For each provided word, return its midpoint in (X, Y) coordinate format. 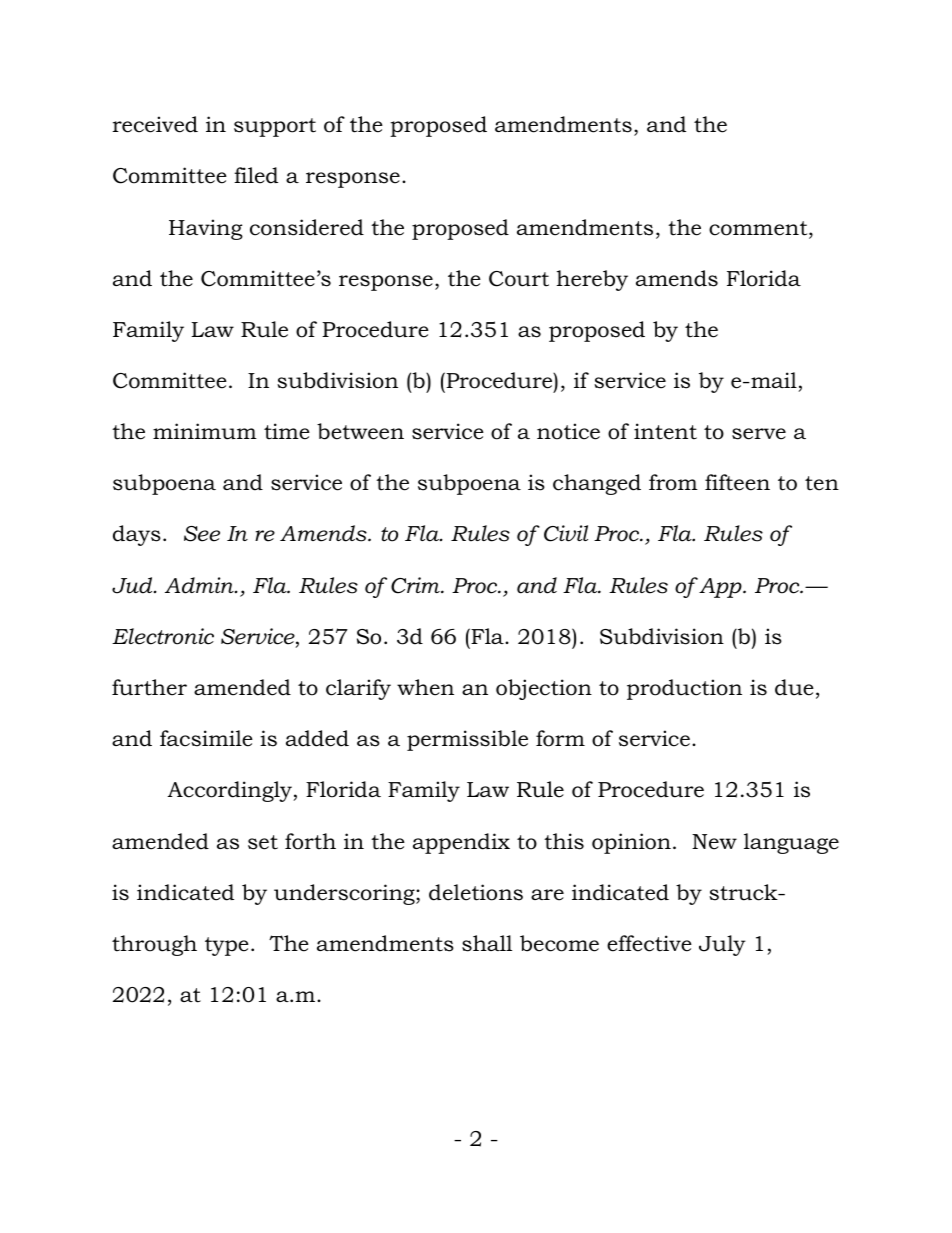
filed (256, 175)
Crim (416, 585)
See (202, 534)
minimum (205, 431)
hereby (592, 280)
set (263, 842)
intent (665, 431)
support (275, 127)
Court (519, 279)
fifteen (737, 482)
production (684, 689)
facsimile (206, 738)
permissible (467, 740)
